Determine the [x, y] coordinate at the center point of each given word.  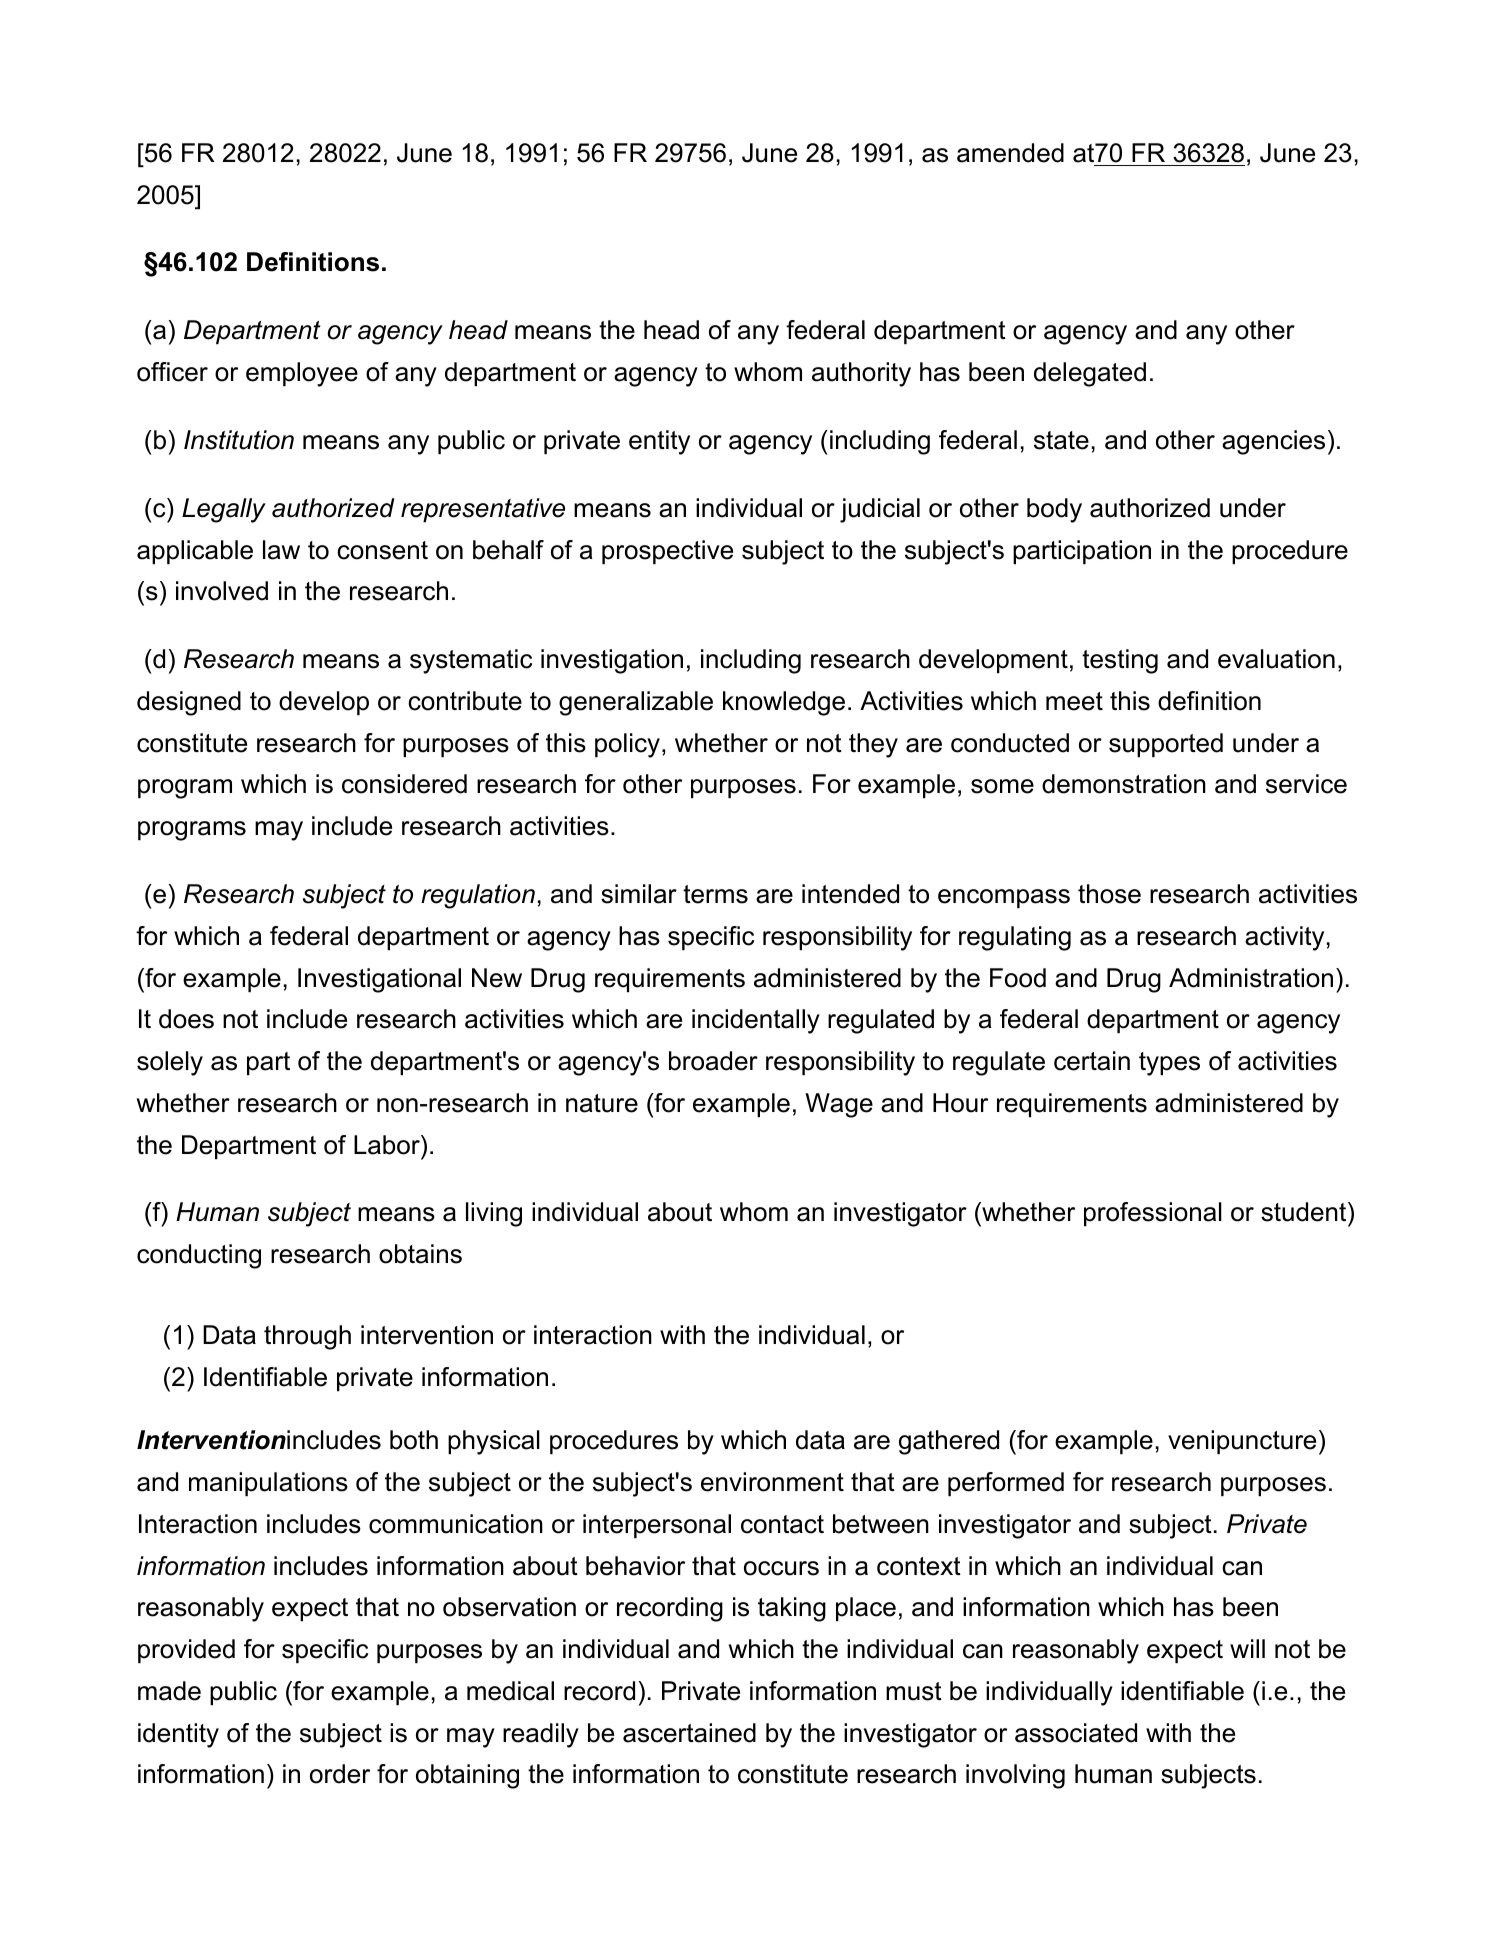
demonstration [1124, 784]
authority [861, 374]
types [1169, 1064]
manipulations [268, 1484]
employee [302, 374]
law [281, 550]
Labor [388, 1145]
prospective [667, 552]
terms [715, 894]
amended [1010, 153]
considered [404, 784]
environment [772, 1482]
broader [713, 1061]
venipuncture [1242, 1442]
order [340, 1774]
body [1054, 510]
